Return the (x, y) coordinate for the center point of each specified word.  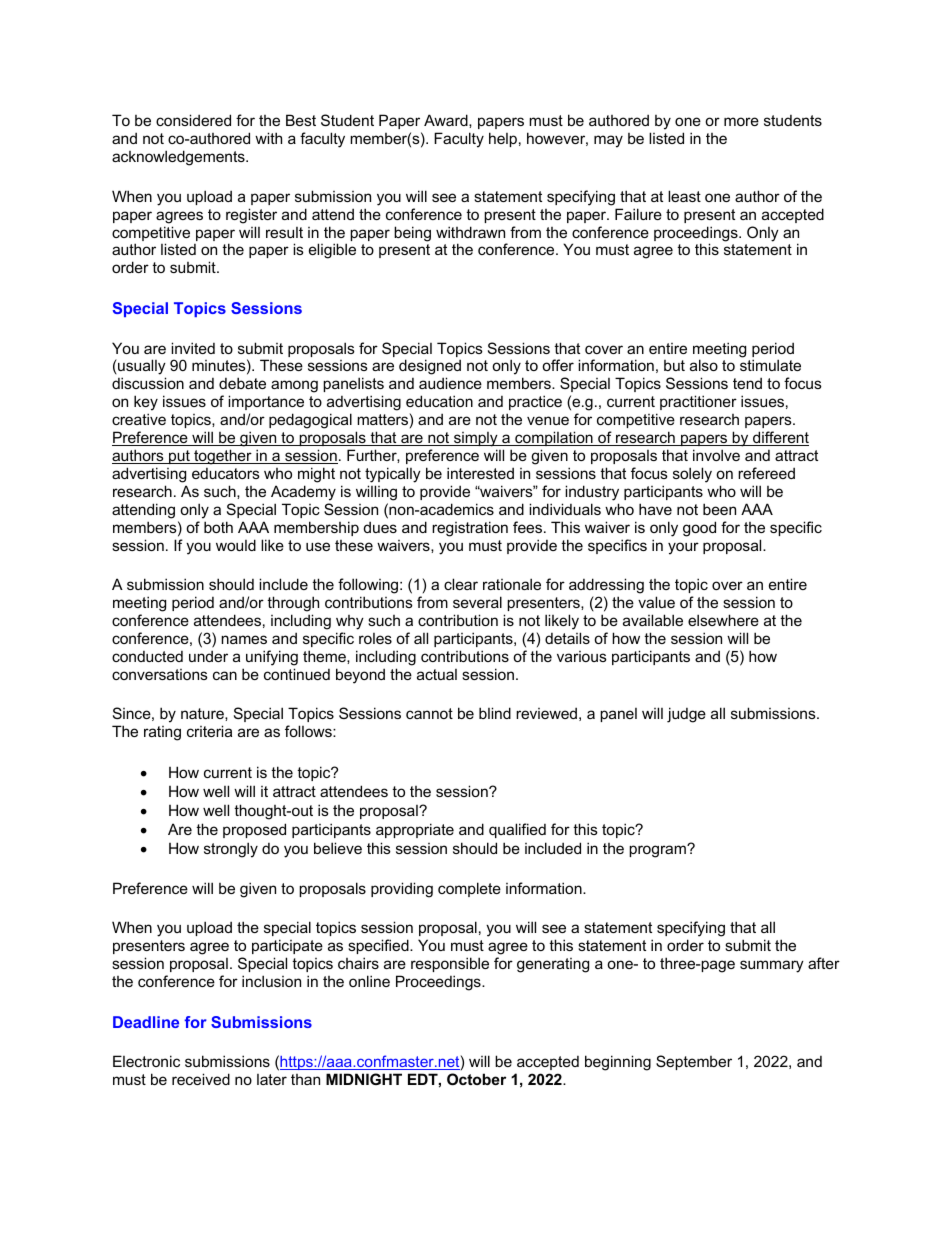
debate (242, 383)
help (503, 139)
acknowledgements (179, 158)
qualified (517, 830)
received (201, 1079)
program (658, 851)
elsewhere (723, 620)
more (741, 121)
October (476, 1079)
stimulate (770, 365)
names (244, 639)
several (477, 602)
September (694, 1062)
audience (450, 383)
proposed (254, 830)
